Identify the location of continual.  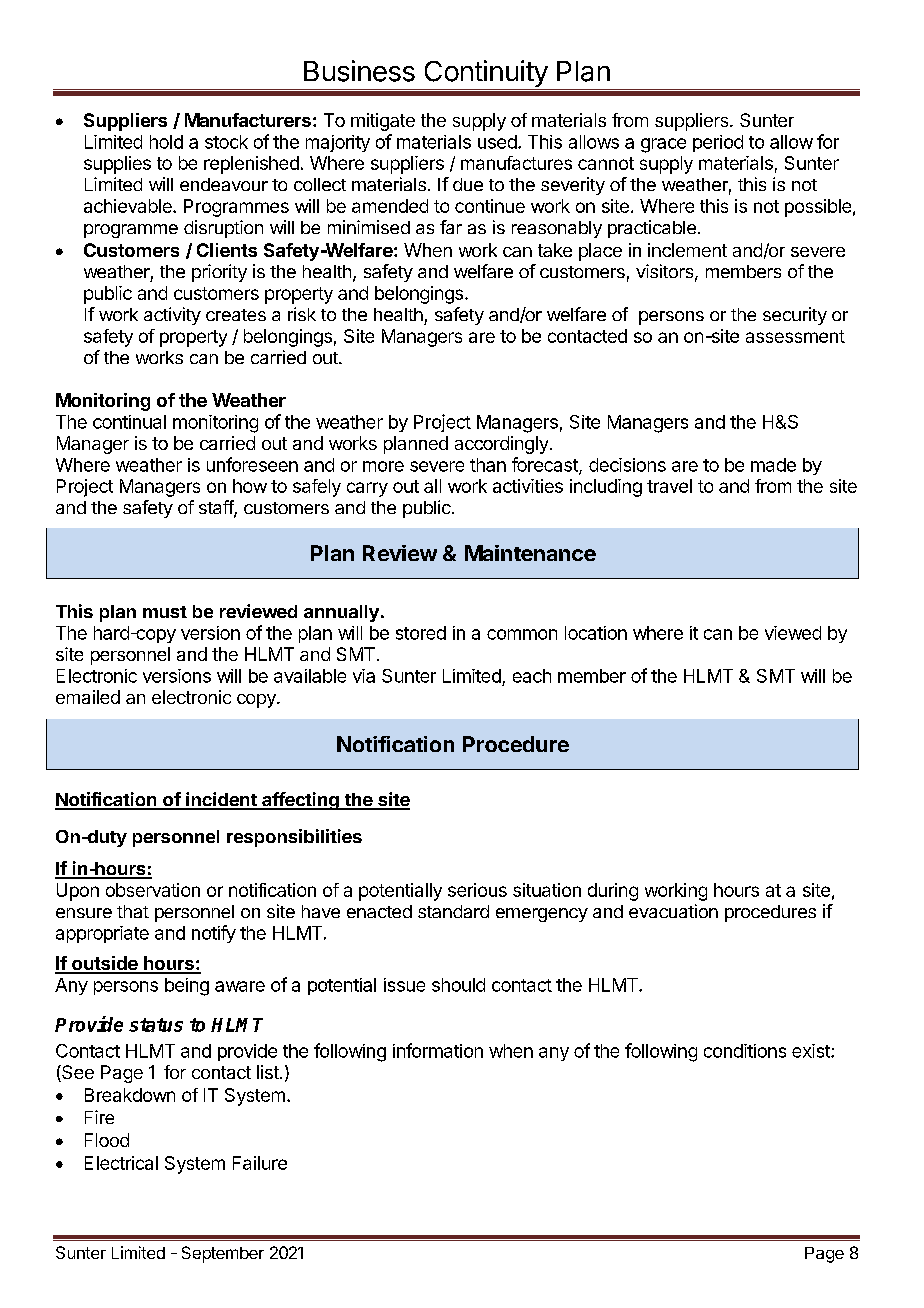
(129, 422).
